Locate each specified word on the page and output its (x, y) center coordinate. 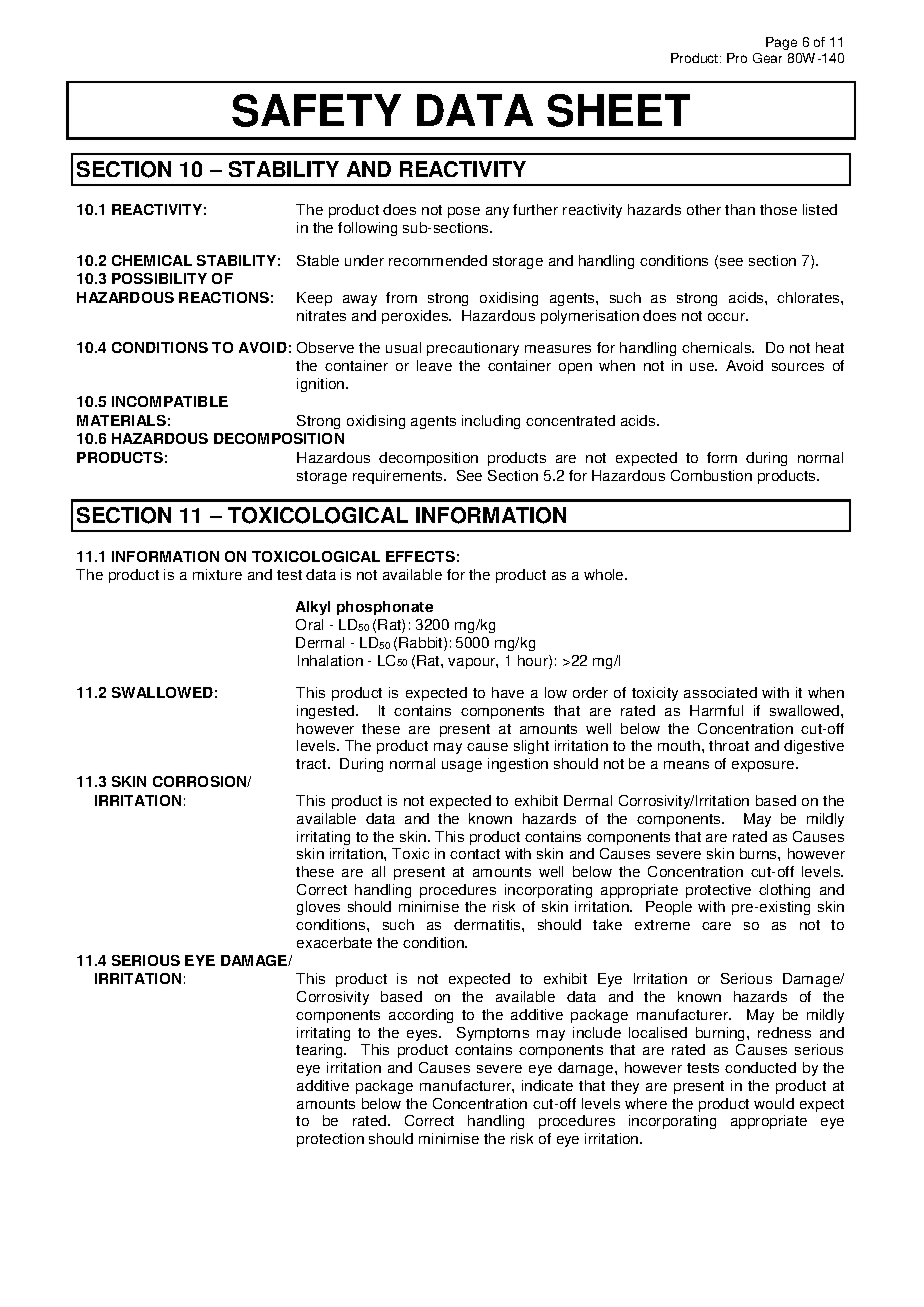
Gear (767, 58)
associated (720, 692)
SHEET (618, 110)
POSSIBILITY (159, 278)
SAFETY (316, 110)
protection (330, 1140)
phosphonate (385, 608)
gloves (318, 908)
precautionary (473, 349)
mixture (217, 574)
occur (728, 317)
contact (475, 854)
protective (718, 891)
